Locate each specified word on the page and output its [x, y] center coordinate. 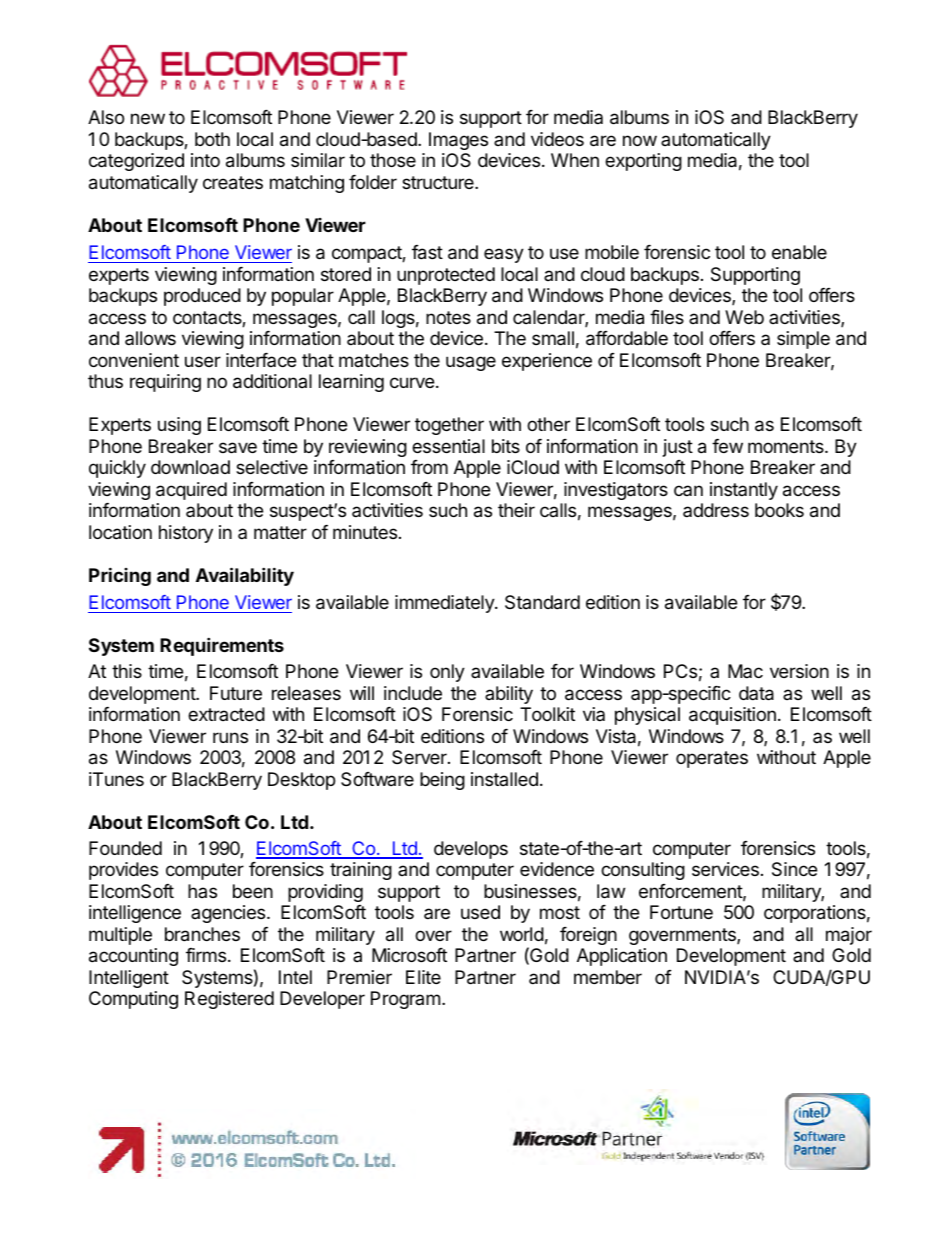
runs [230, 737]
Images [458, 141]
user [203, 361]
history [186, 534]
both [212, 139]
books [779, 510]
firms [206, 955]
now [640, 140]
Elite [423, 977]
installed [504, 779]
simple [803, 340]
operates [712, 759]
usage [471, 363]
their [516, 510]
